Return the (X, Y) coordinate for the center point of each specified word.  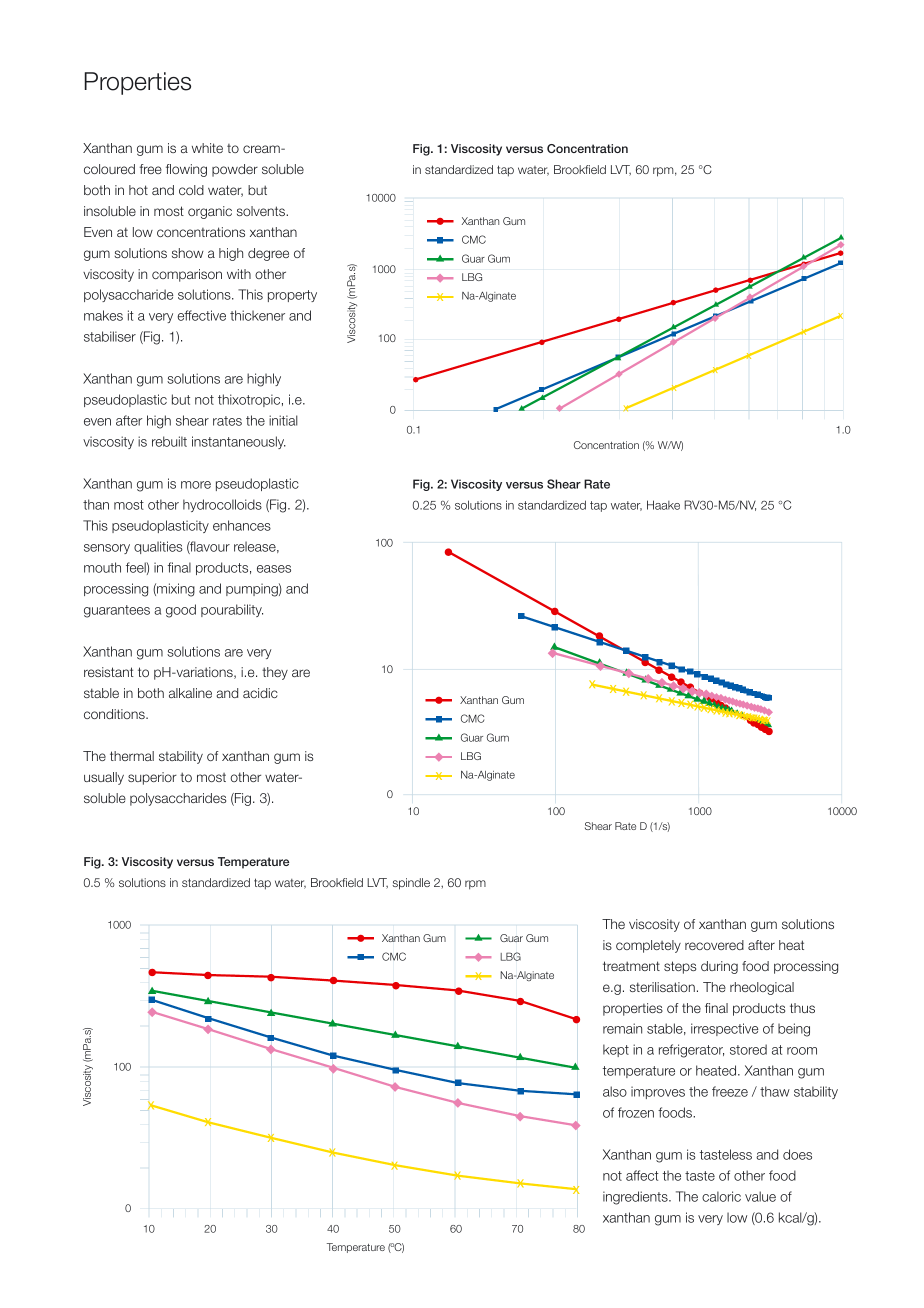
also (615, 1091)
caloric (721, 1196)
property (292, 296)
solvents (262, 211)
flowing (186, 170)
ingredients (636, 1198)
